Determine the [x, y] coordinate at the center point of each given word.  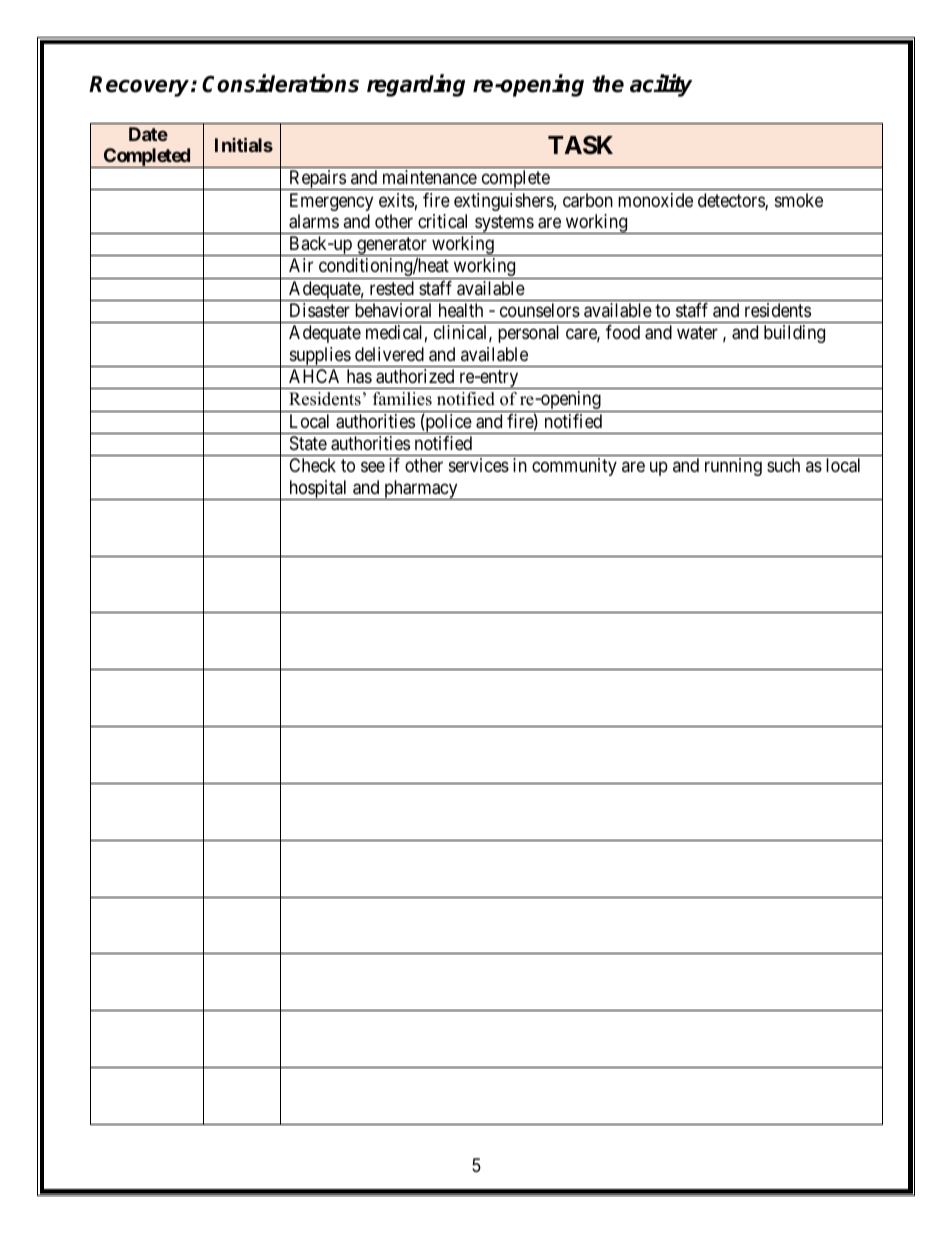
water [697, 333]
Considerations [280, 83]
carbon [588, 200]
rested [392, 288]
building [794, 334]
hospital [318, 490]
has [359, 376]
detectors [732, 201]
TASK [580, 145]
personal [528, 334]
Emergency [331, 202]
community [574, 467]
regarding [416, 85]
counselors [540, 310]
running [733, 467]
